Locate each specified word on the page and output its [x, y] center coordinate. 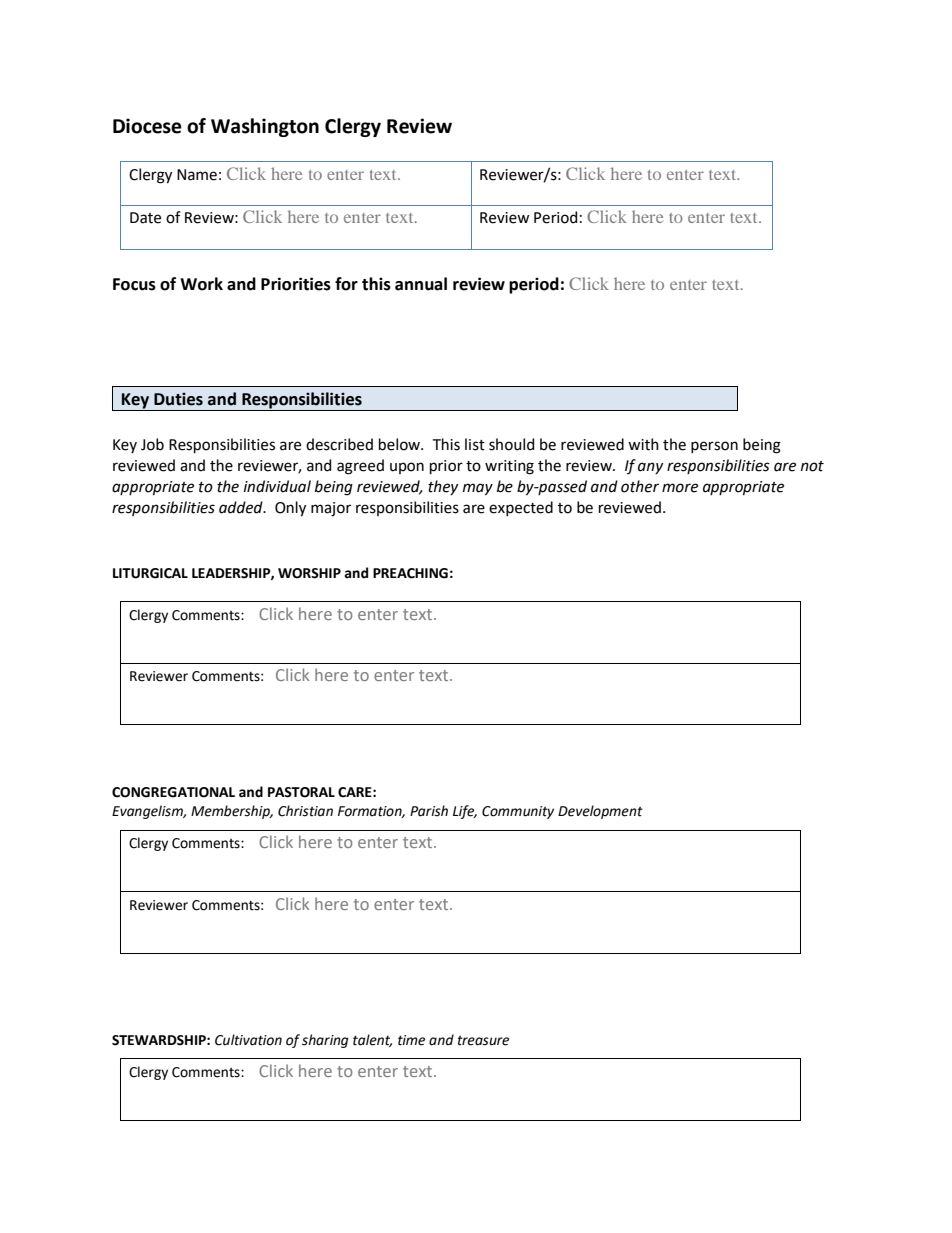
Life [465, 812]
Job [152, 444]
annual [421, 284]
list [475, 444]
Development [600, 812]
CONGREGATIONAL [173, 792]
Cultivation [248, 1040]
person [714, 447]
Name [197, 175]
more [680, 488]
